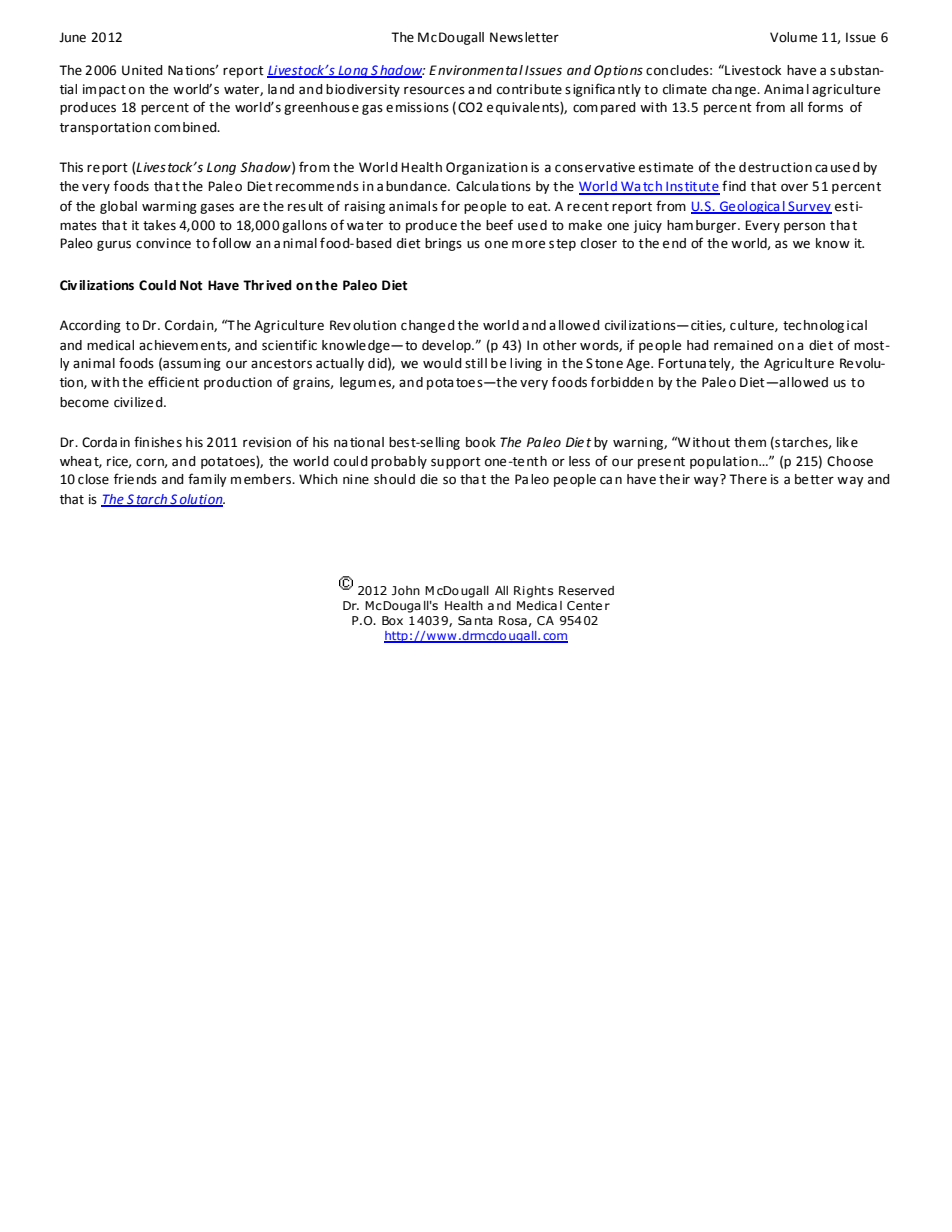  Describe the element at coordinates (142, 70) in the image. I see `United` at that location.
